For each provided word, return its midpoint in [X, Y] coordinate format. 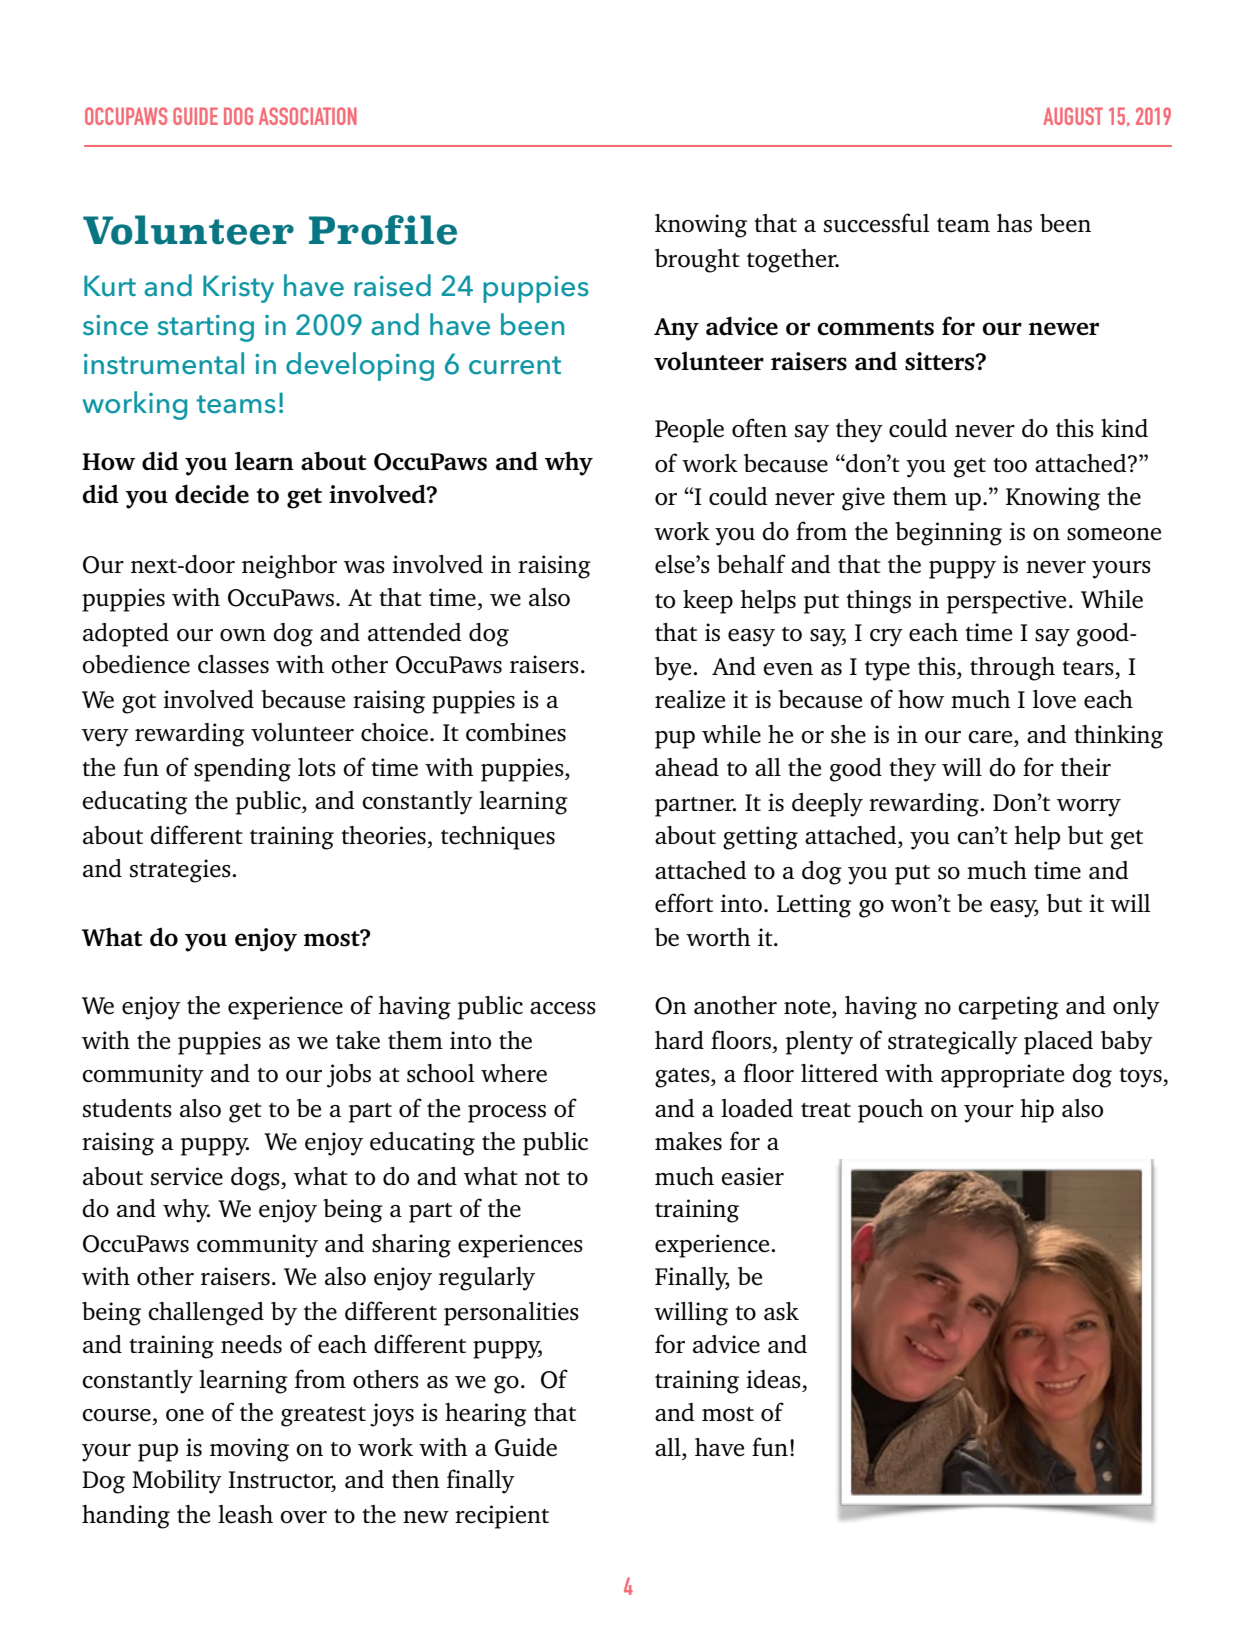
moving [249, 1450]
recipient [502, 1517]
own [243, 635]
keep [708, 602]
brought [697, 261]
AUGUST [1073, 116]
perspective [1006, 602]
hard [679, 1040]
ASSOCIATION [308, 116]
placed [1058, 1043]
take [358, 1040]
